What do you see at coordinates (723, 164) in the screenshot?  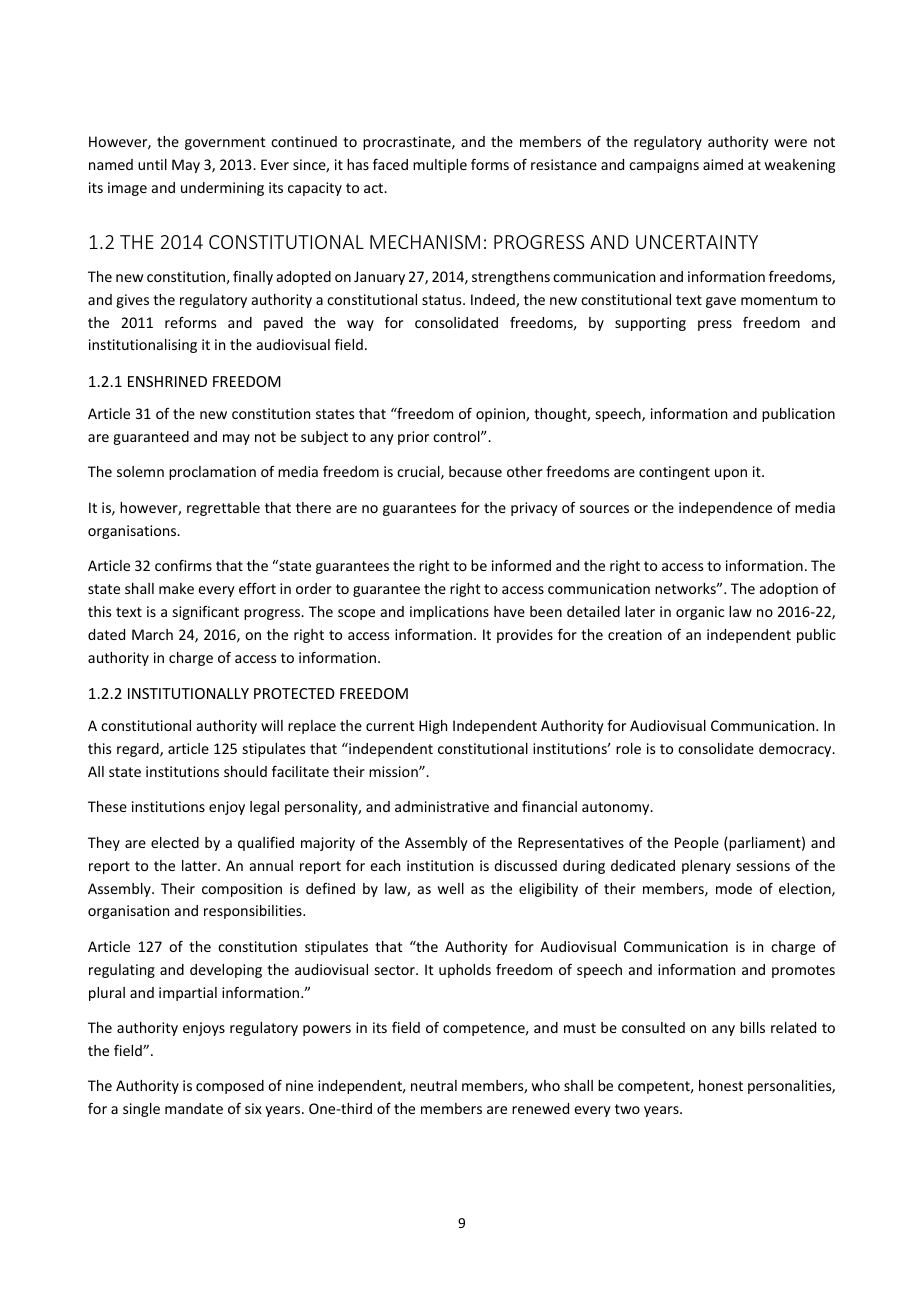 I see `aimed` at bounding box center [723, 164].
